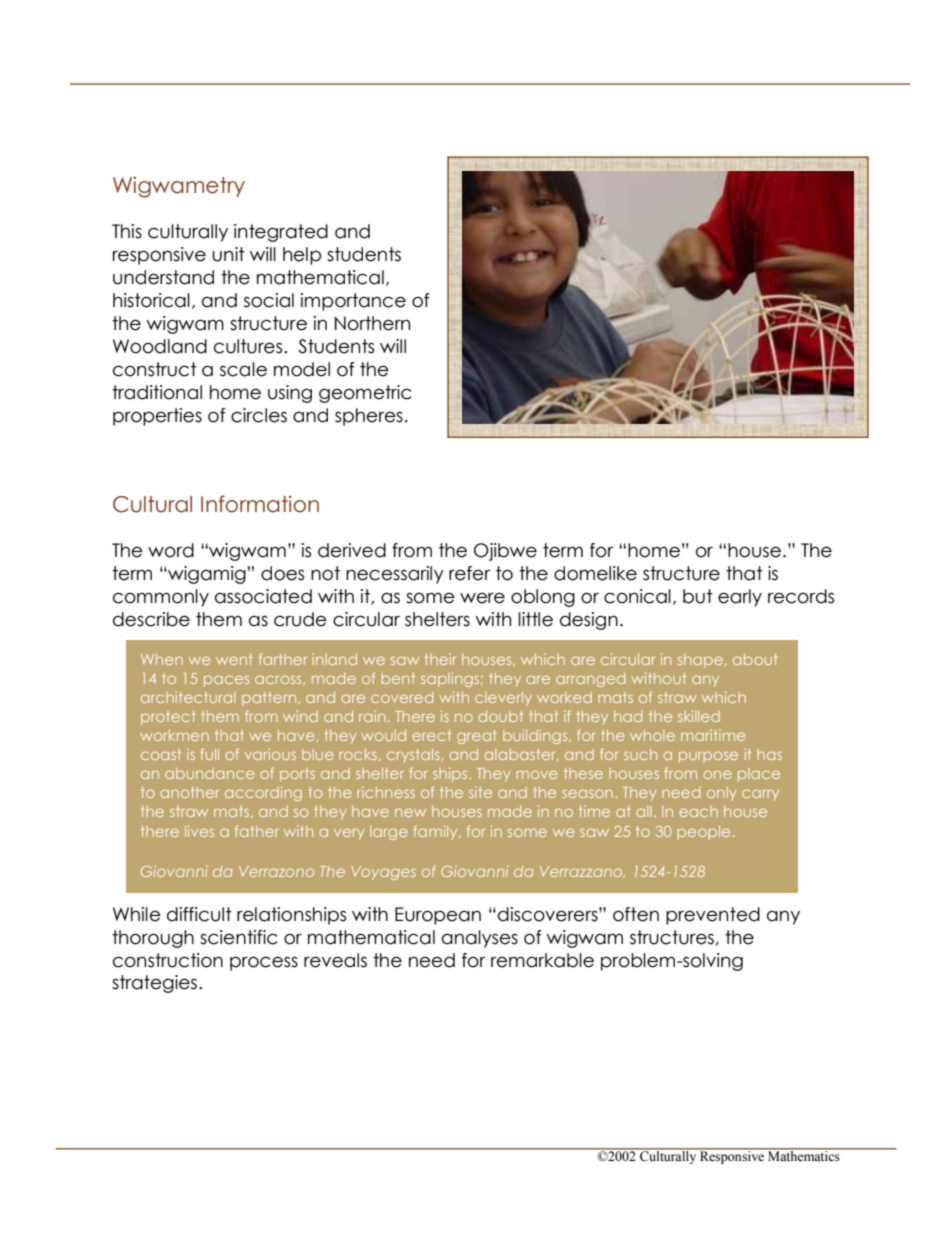 Image resolution: width=952 pixels, height=1233 pixels. I want to click on scientific, so click(238, 937).
